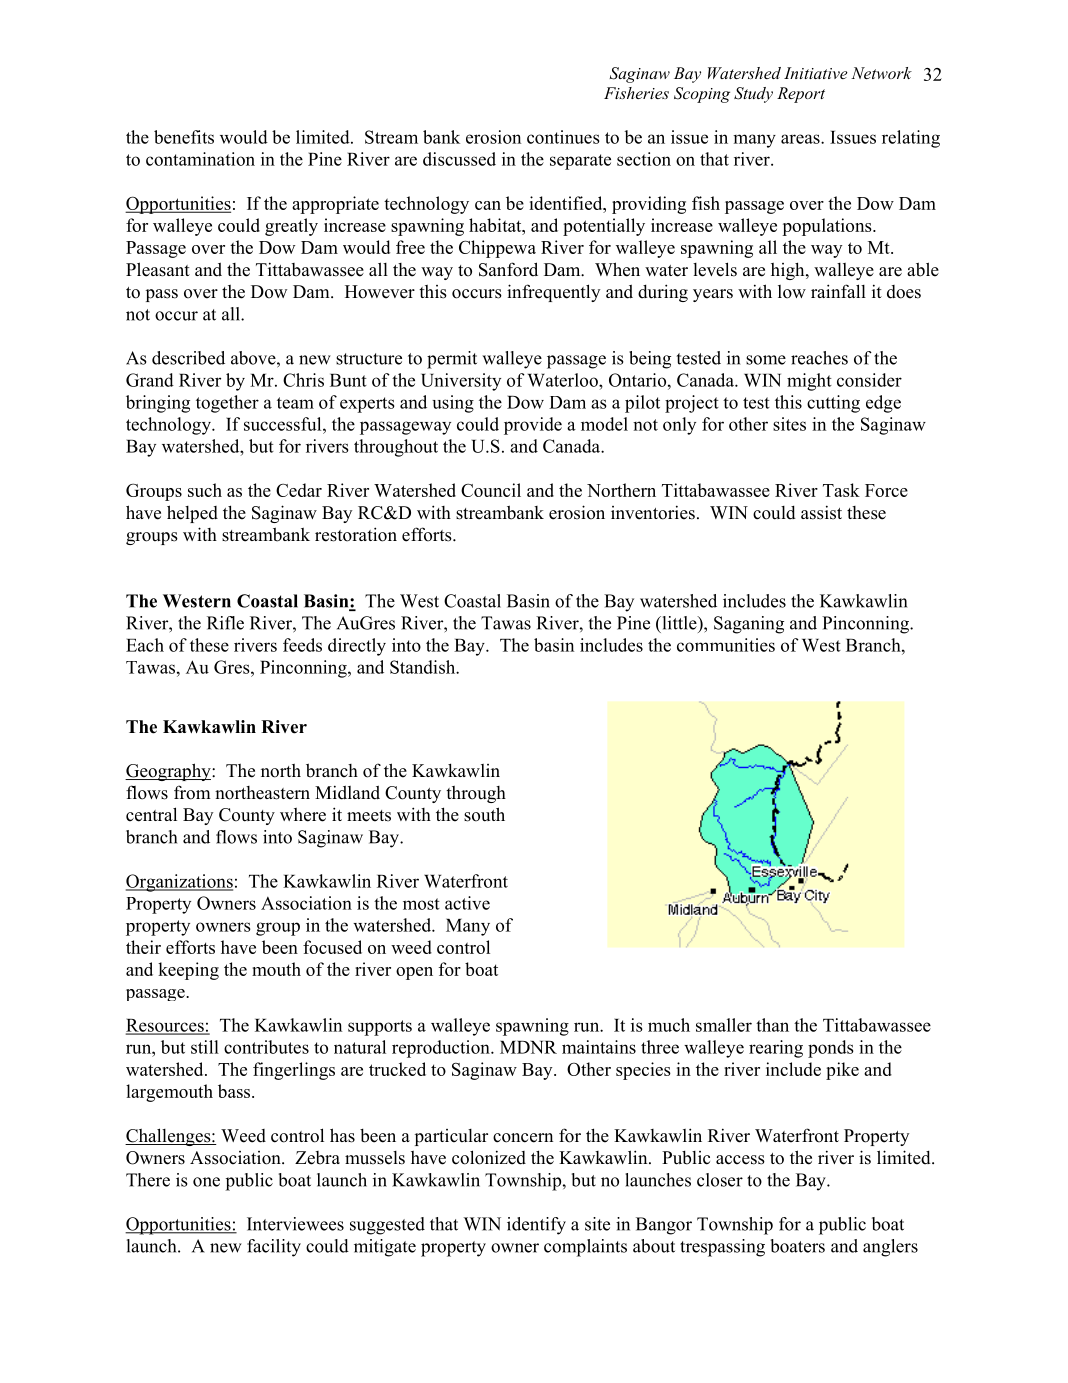  I want to click on south, so click(484, 814).
